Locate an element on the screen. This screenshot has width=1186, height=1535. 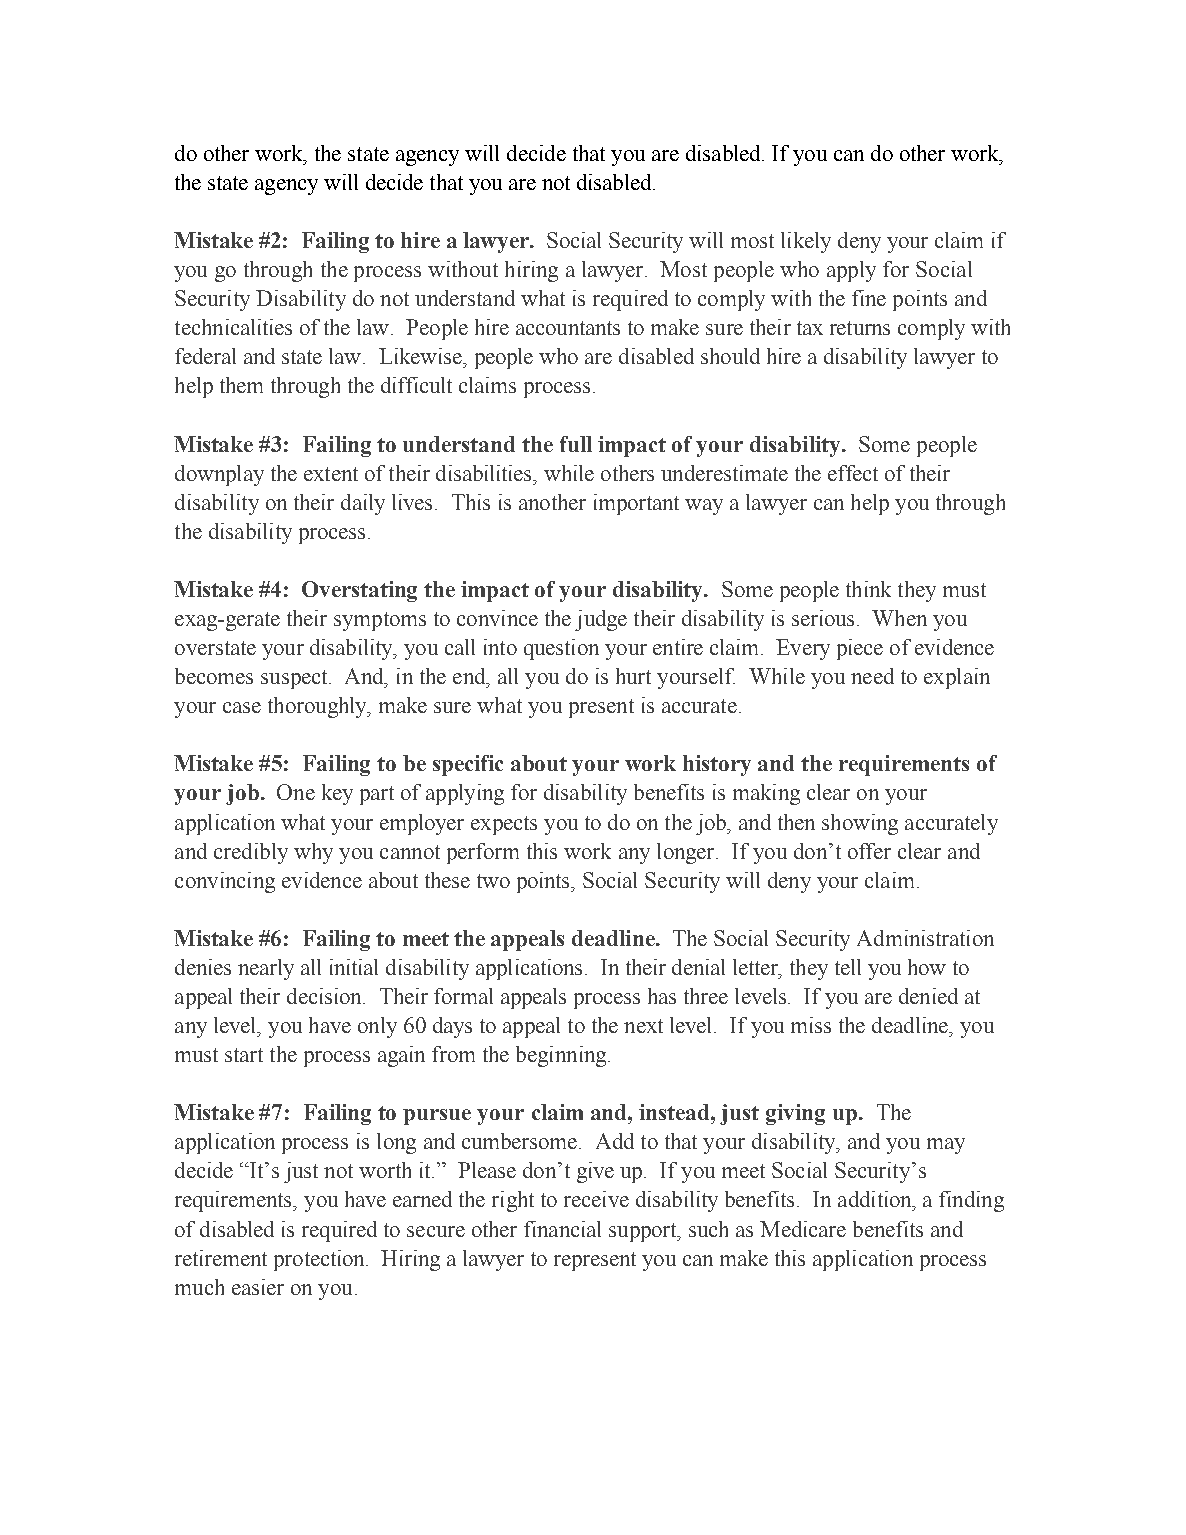
judge is located at coordinates (601, 620).
